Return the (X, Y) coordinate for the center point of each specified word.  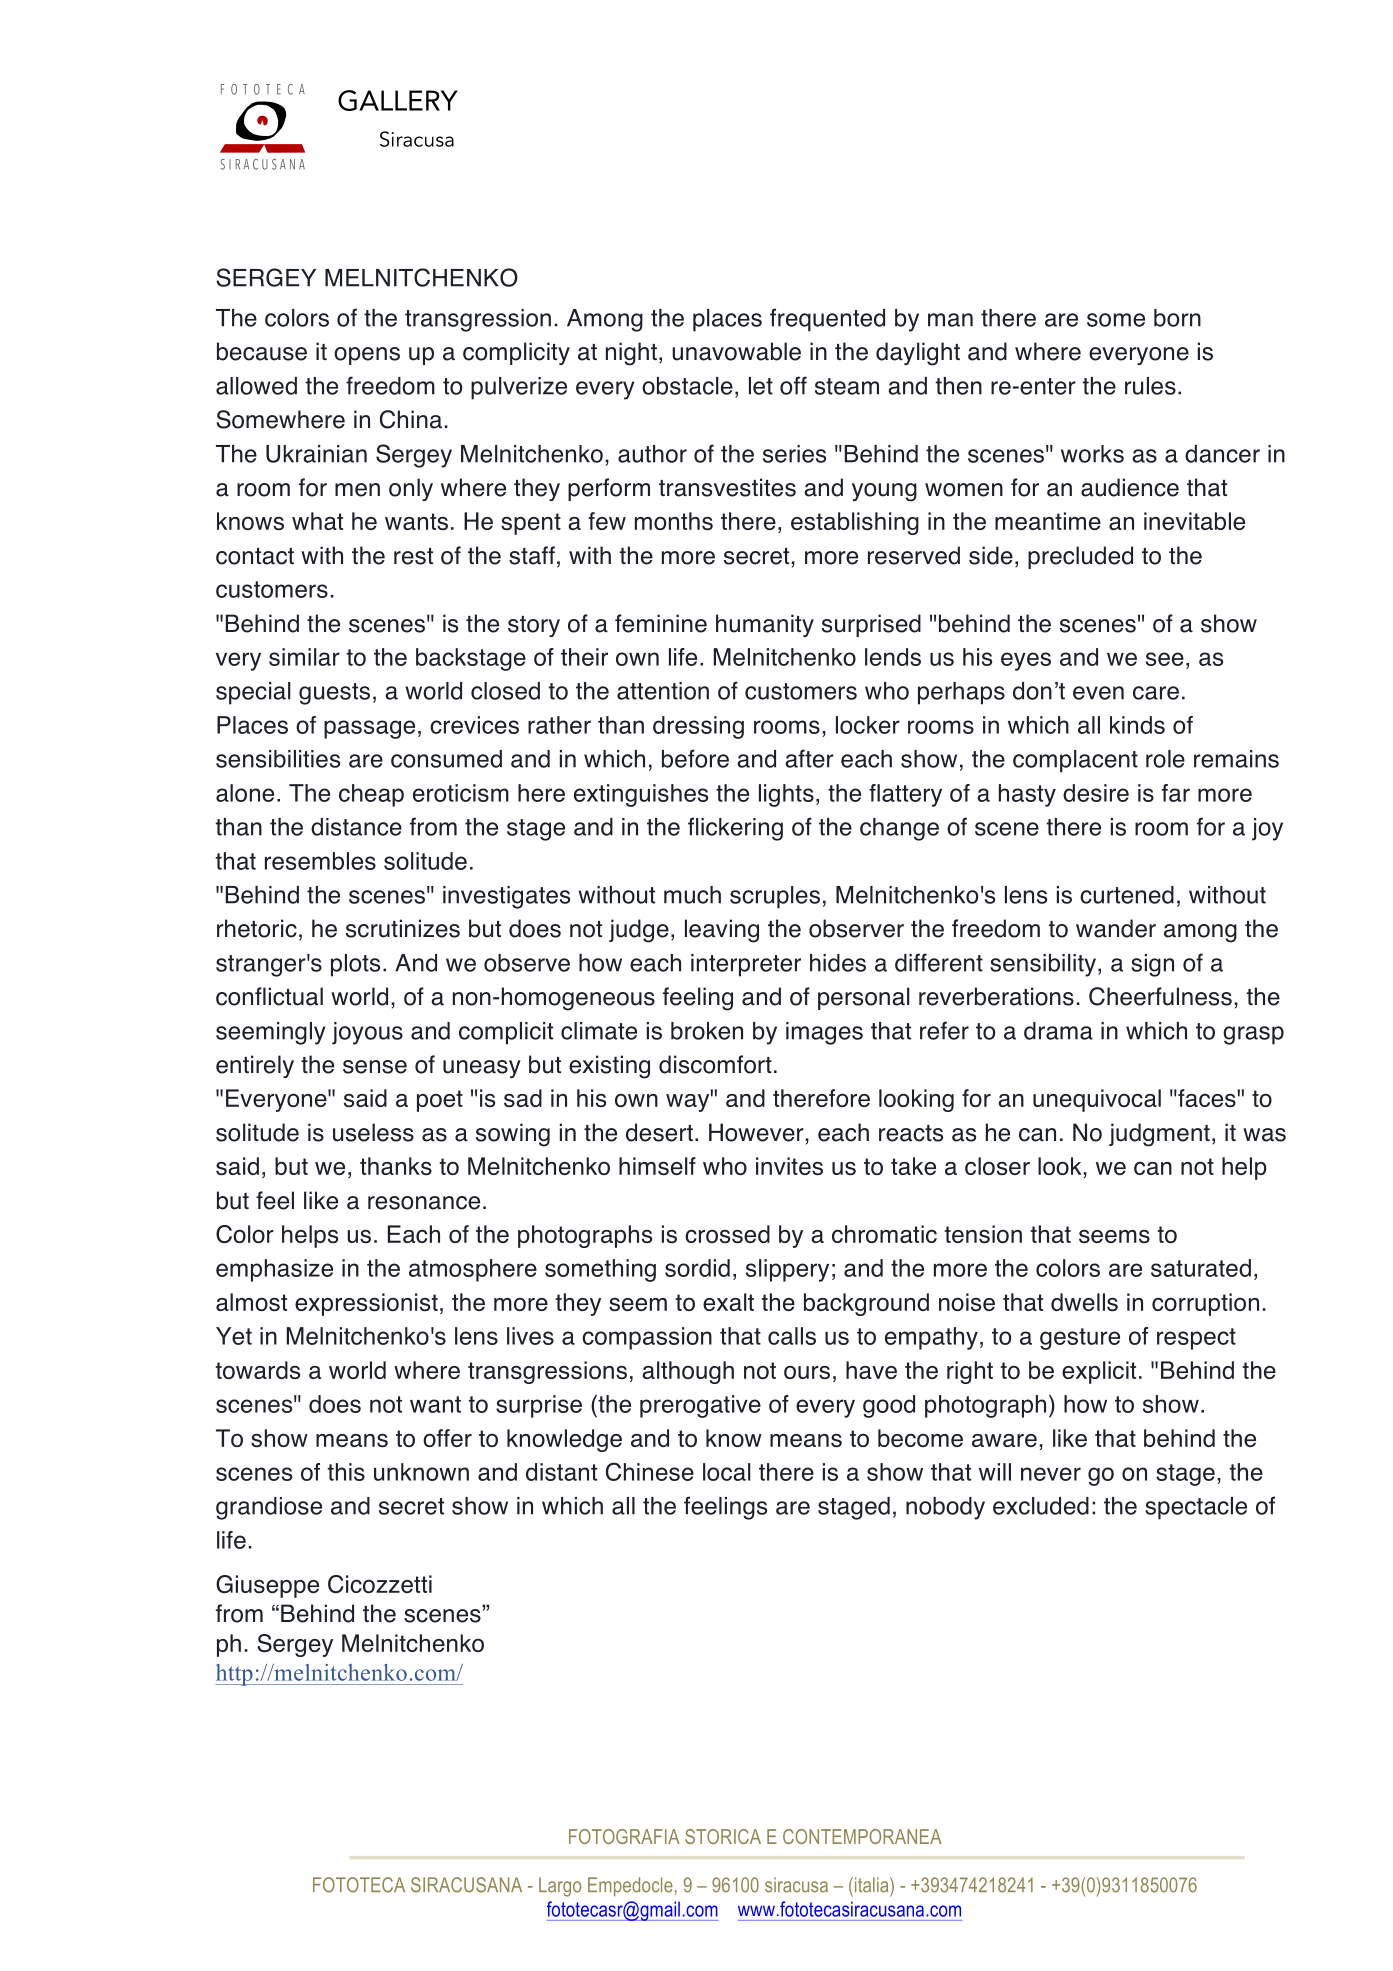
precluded (1080, 557)
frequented (827, 320)
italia (871, 1885)
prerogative (700, 1406)
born (1177, 318)
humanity (765, 625)
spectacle (1196, 1508)
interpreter (746, 965)
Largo (560, 1887)
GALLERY (398, 100)
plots (355, 965)
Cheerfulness (1160, 996)
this (346, 1472)
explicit (1099, 1372)
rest (413, 556)
